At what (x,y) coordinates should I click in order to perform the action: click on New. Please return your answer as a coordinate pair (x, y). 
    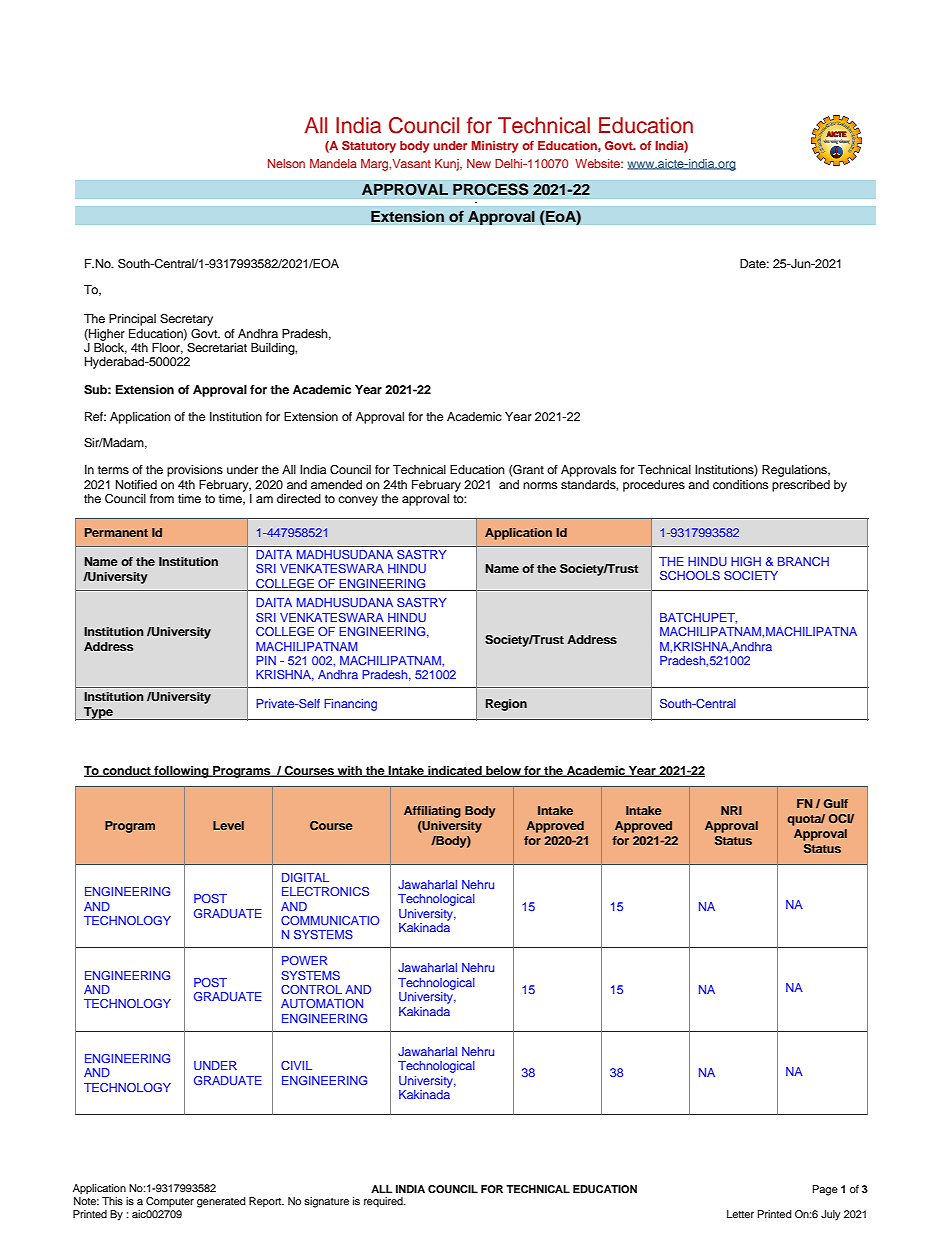
    Looking at the image, I should click on (479, 163).
